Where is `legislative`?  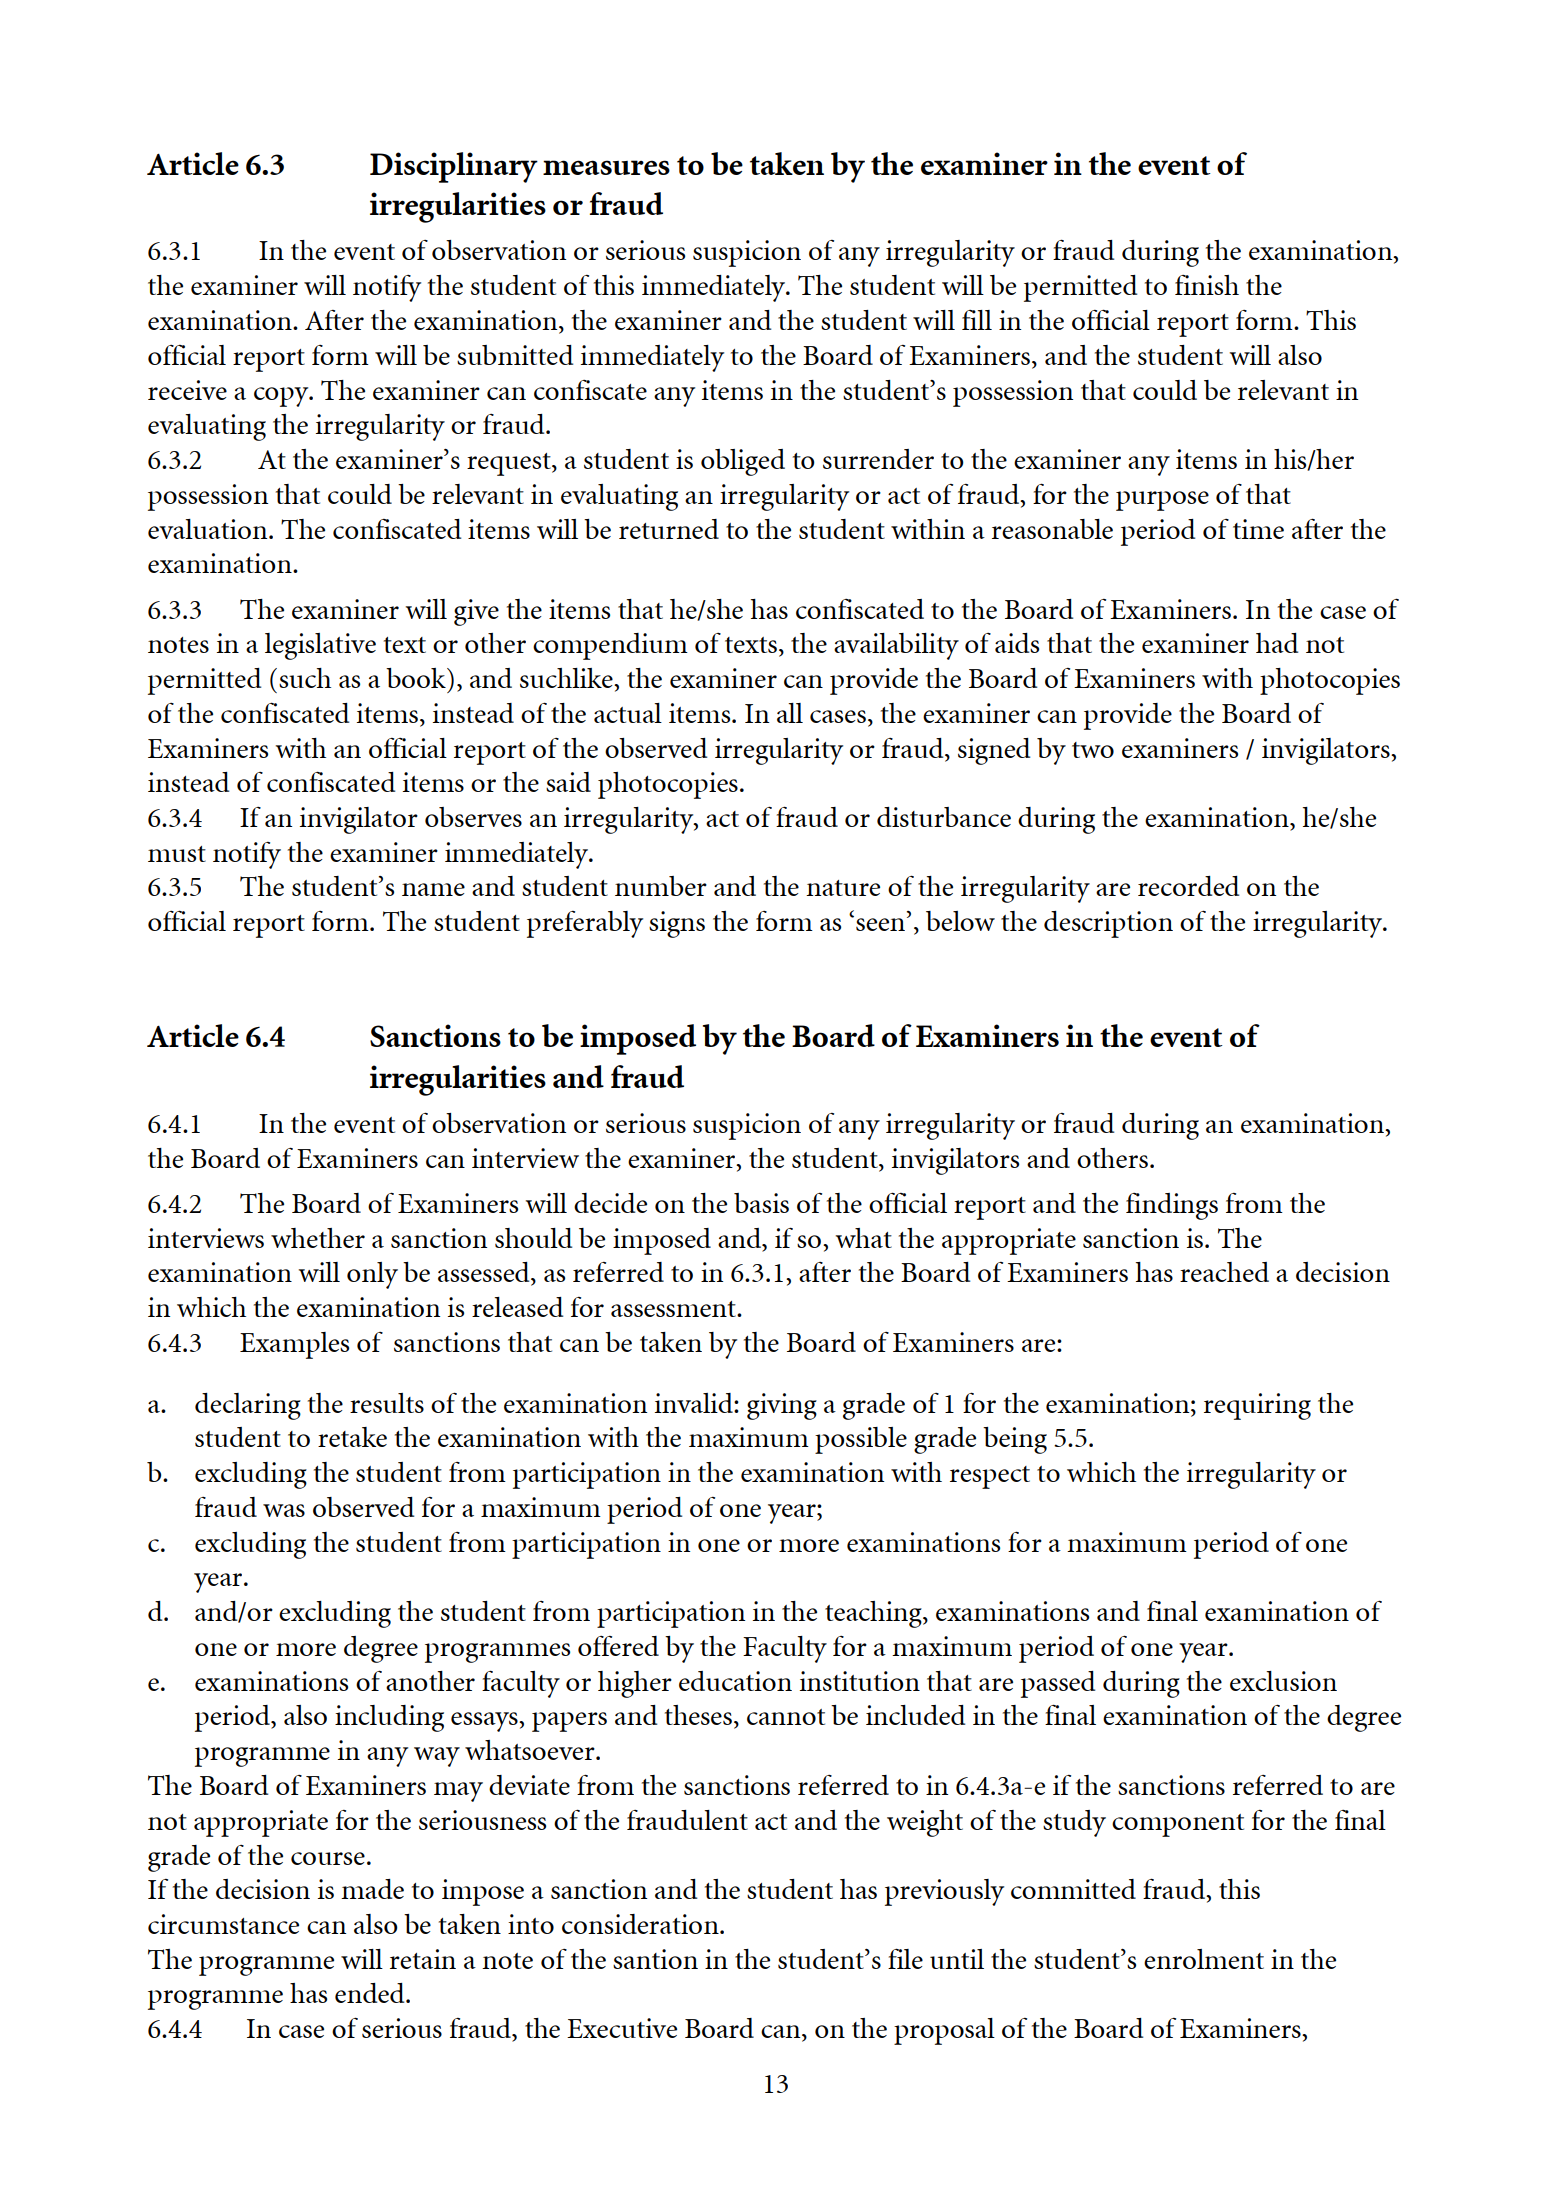 legislative is located at coordinates (320, 646).
